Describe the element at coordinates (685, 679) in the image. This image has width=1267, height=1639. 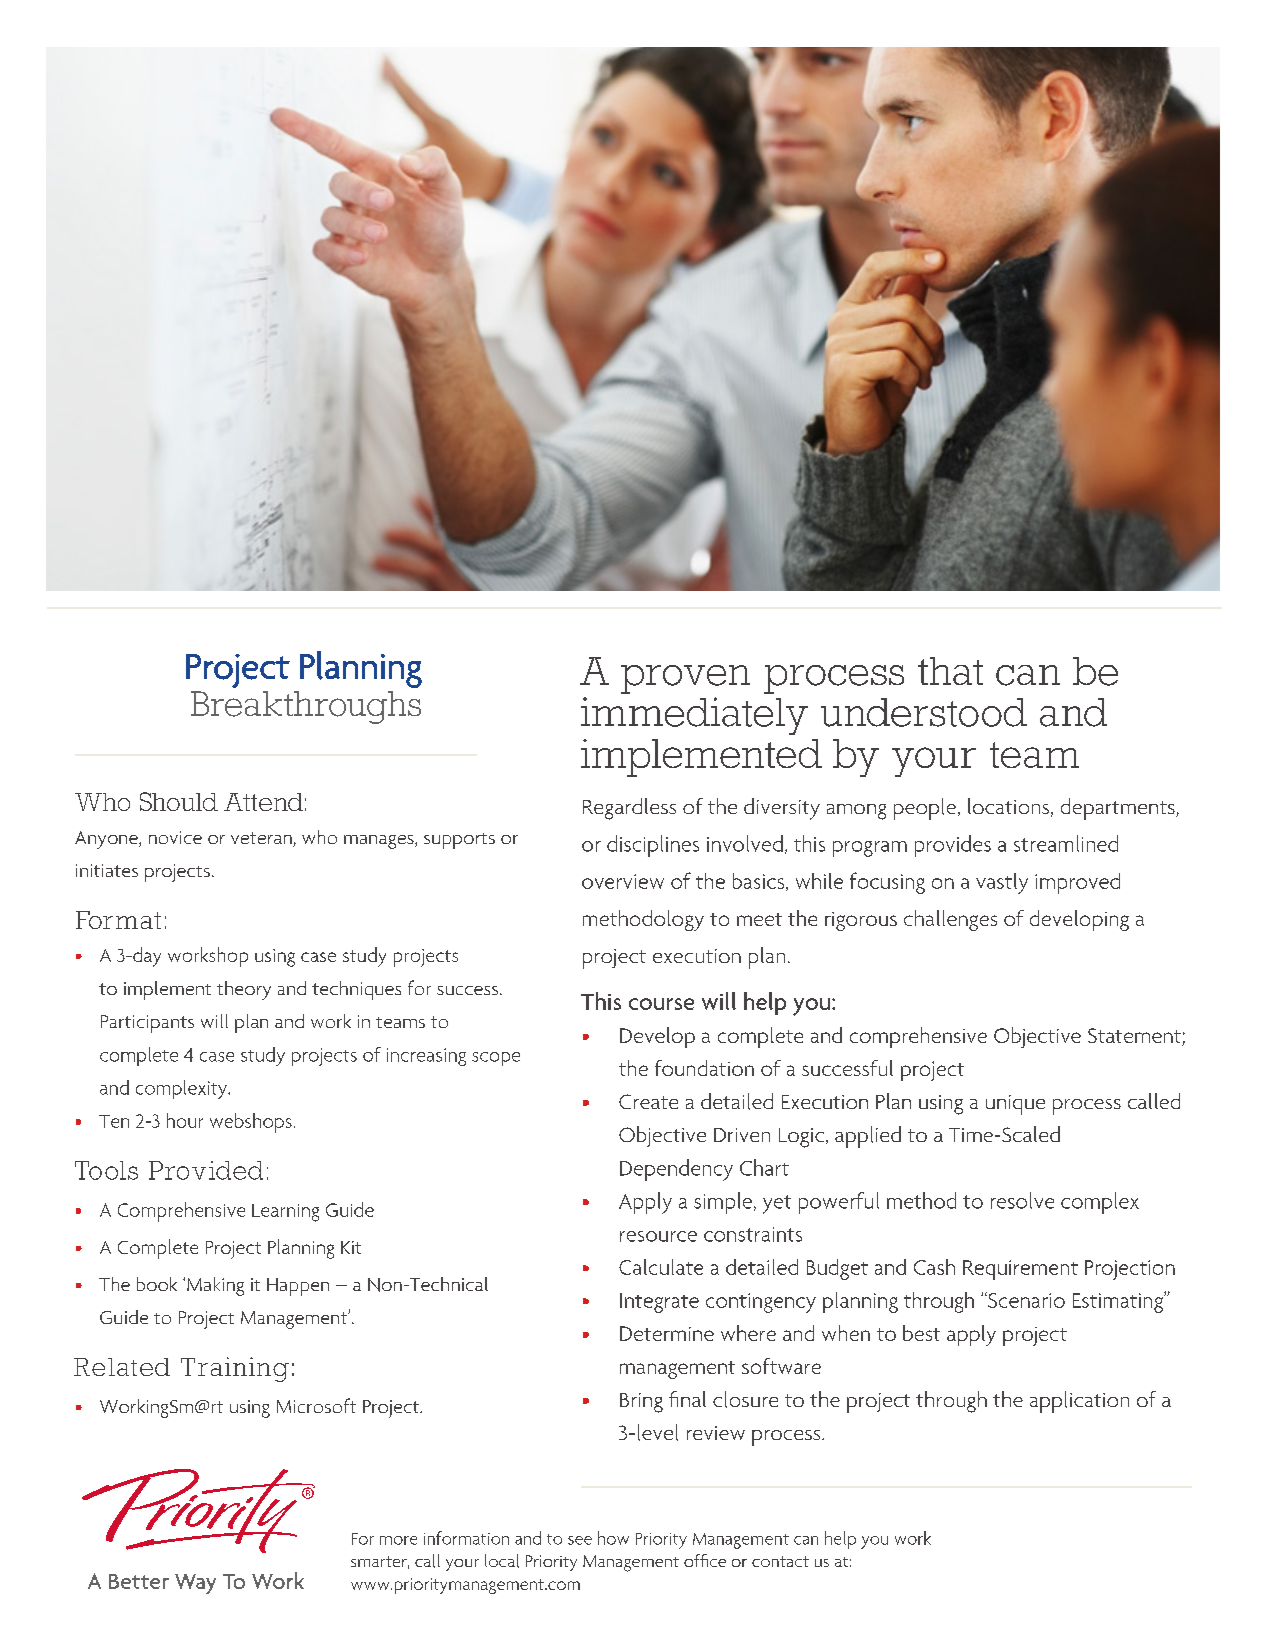
I see `proven` at that location.
